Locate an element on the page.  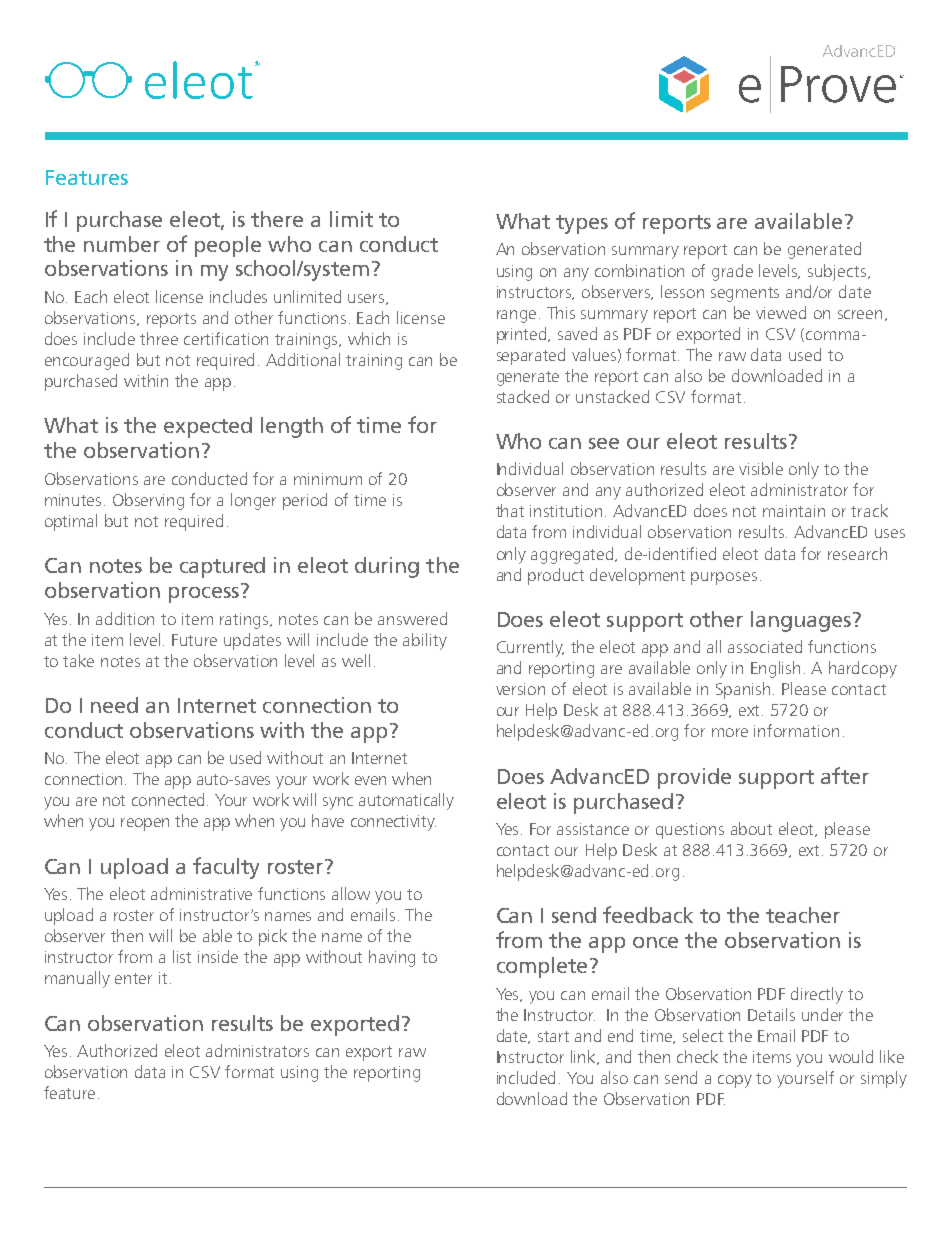
number is located at coordinates (122, 244).
